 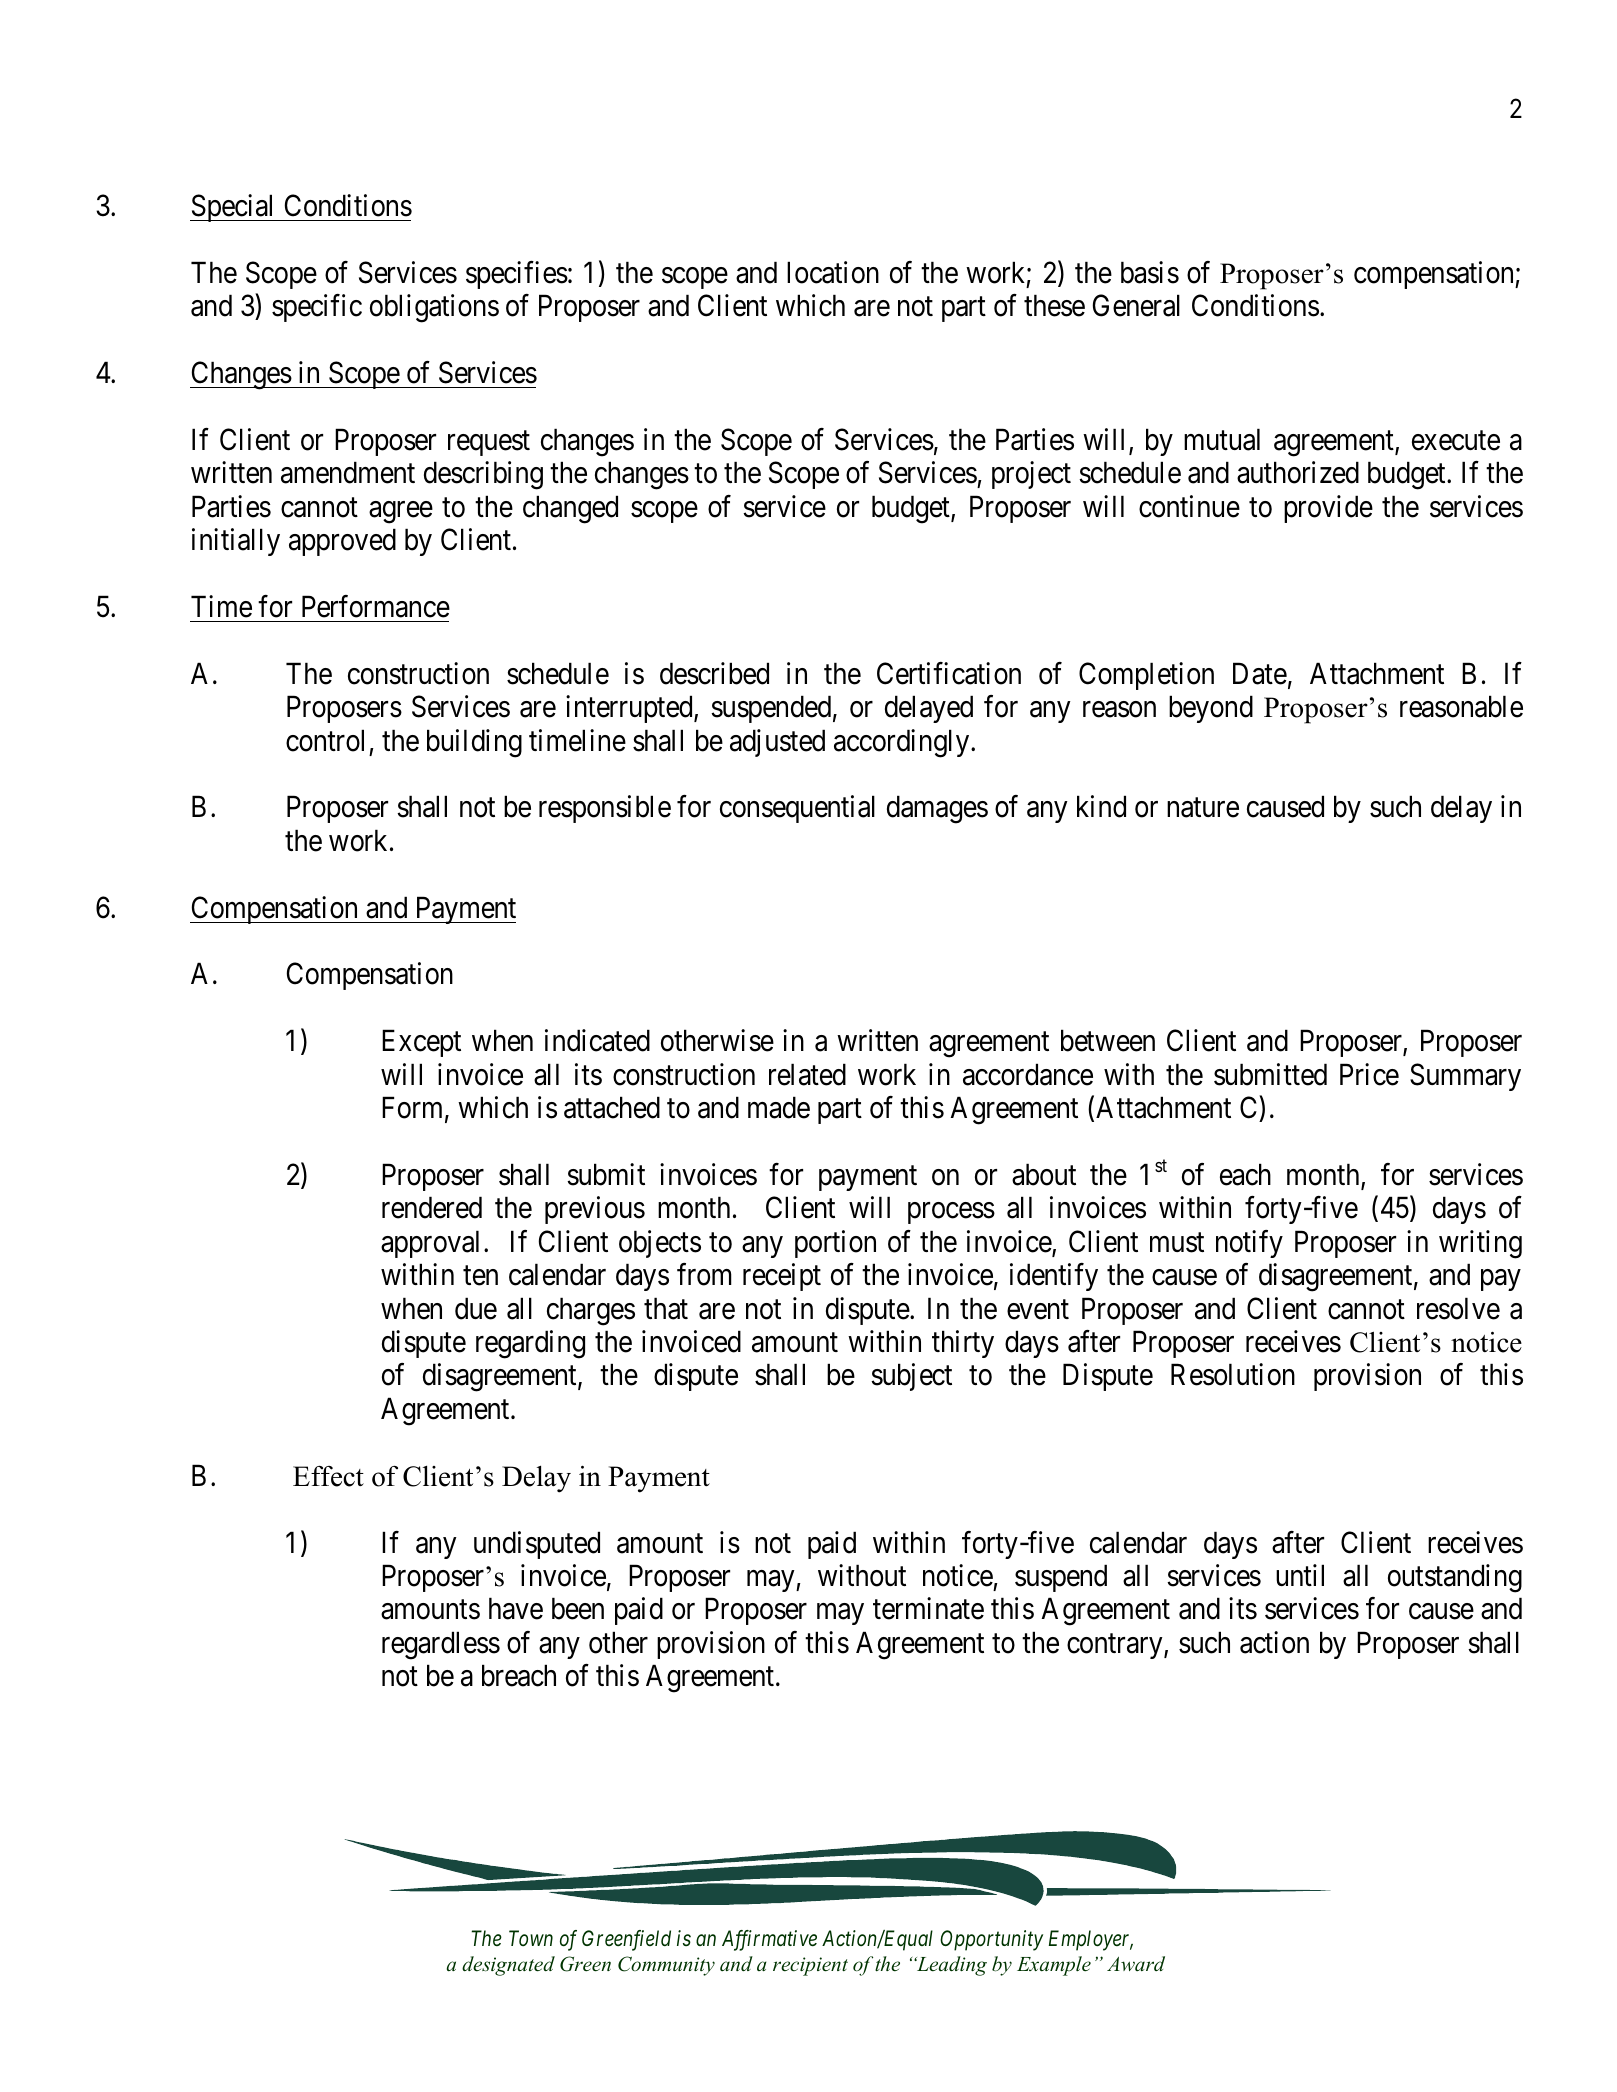 I want to click on specific, so click(x=317, y=308).
